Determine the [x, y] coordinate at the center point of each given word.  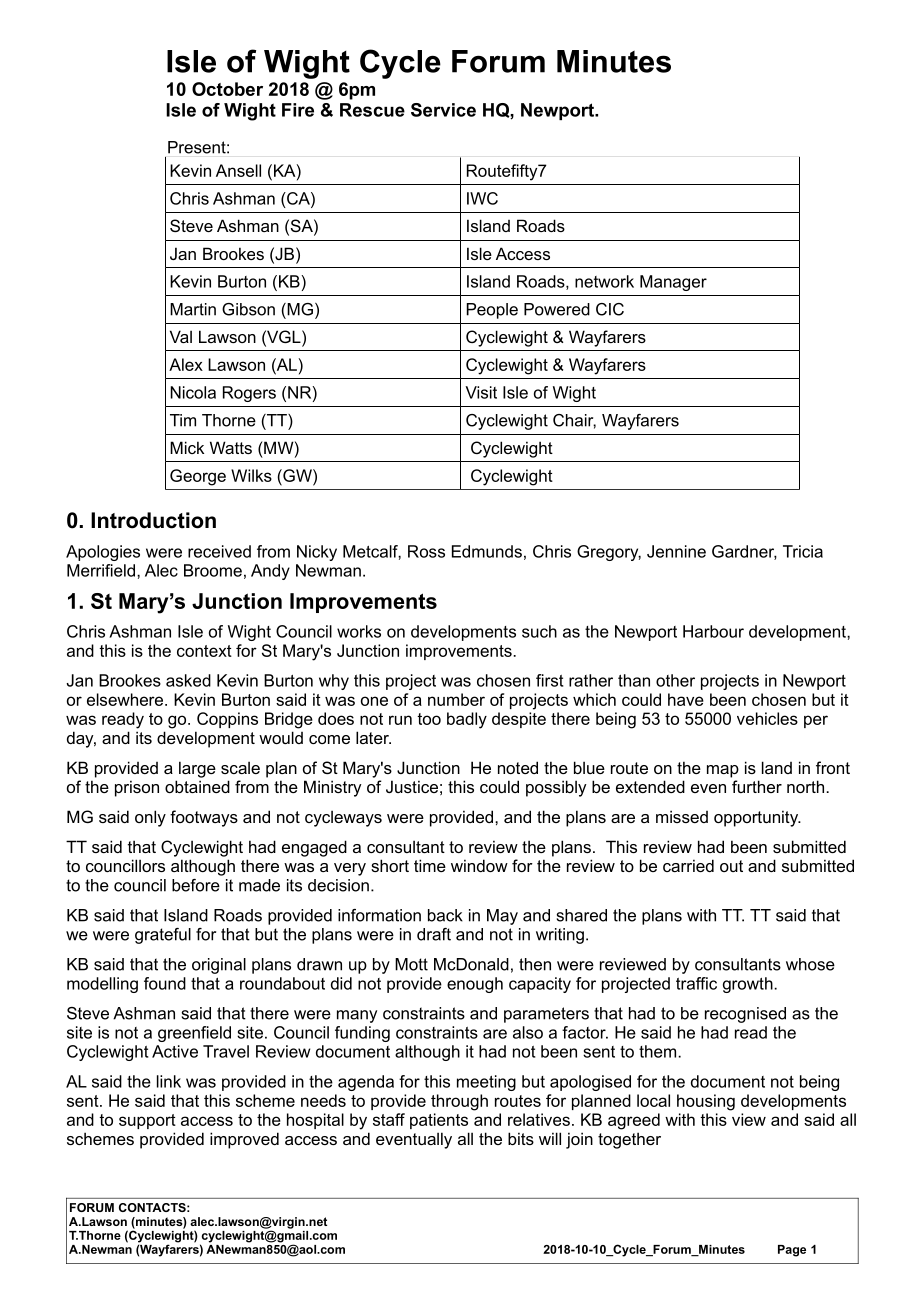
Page [792, 1251]
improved [244, 1140]
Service [443, 110]
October [227, 89]
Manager [673, 283]
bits [521, 1138]
